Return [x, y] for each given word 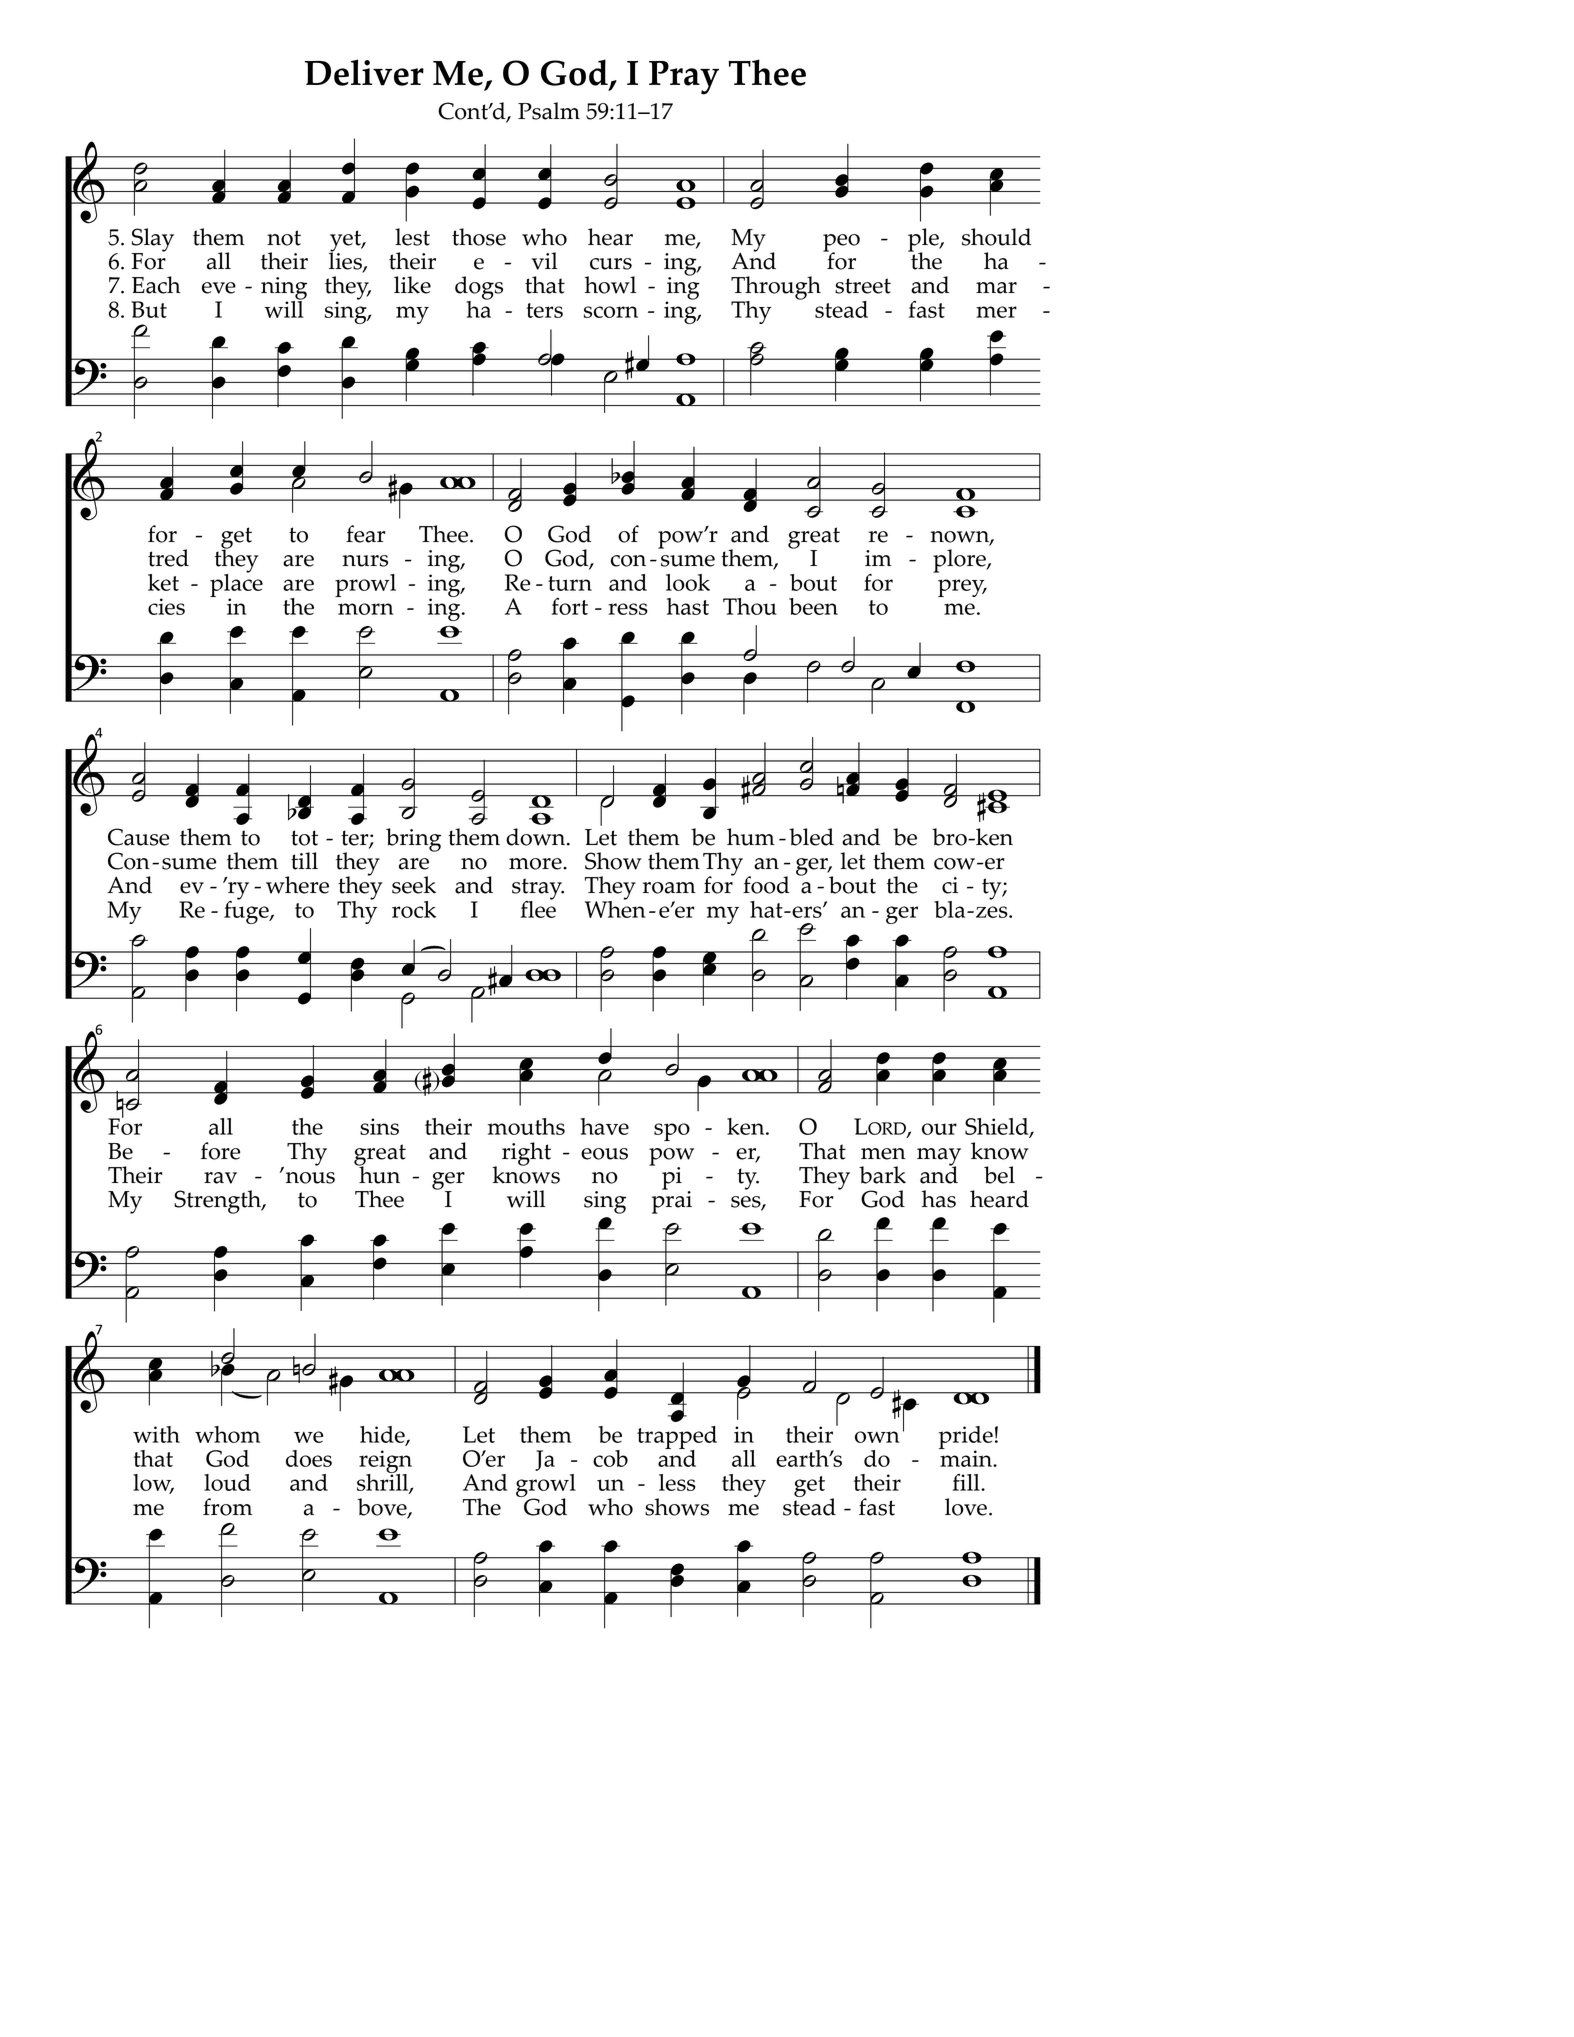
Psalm [549, 111]
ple [924, 241]
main [966, 1457]
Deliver [364, 72]
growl [546, 1486]
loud [227, 1482]
